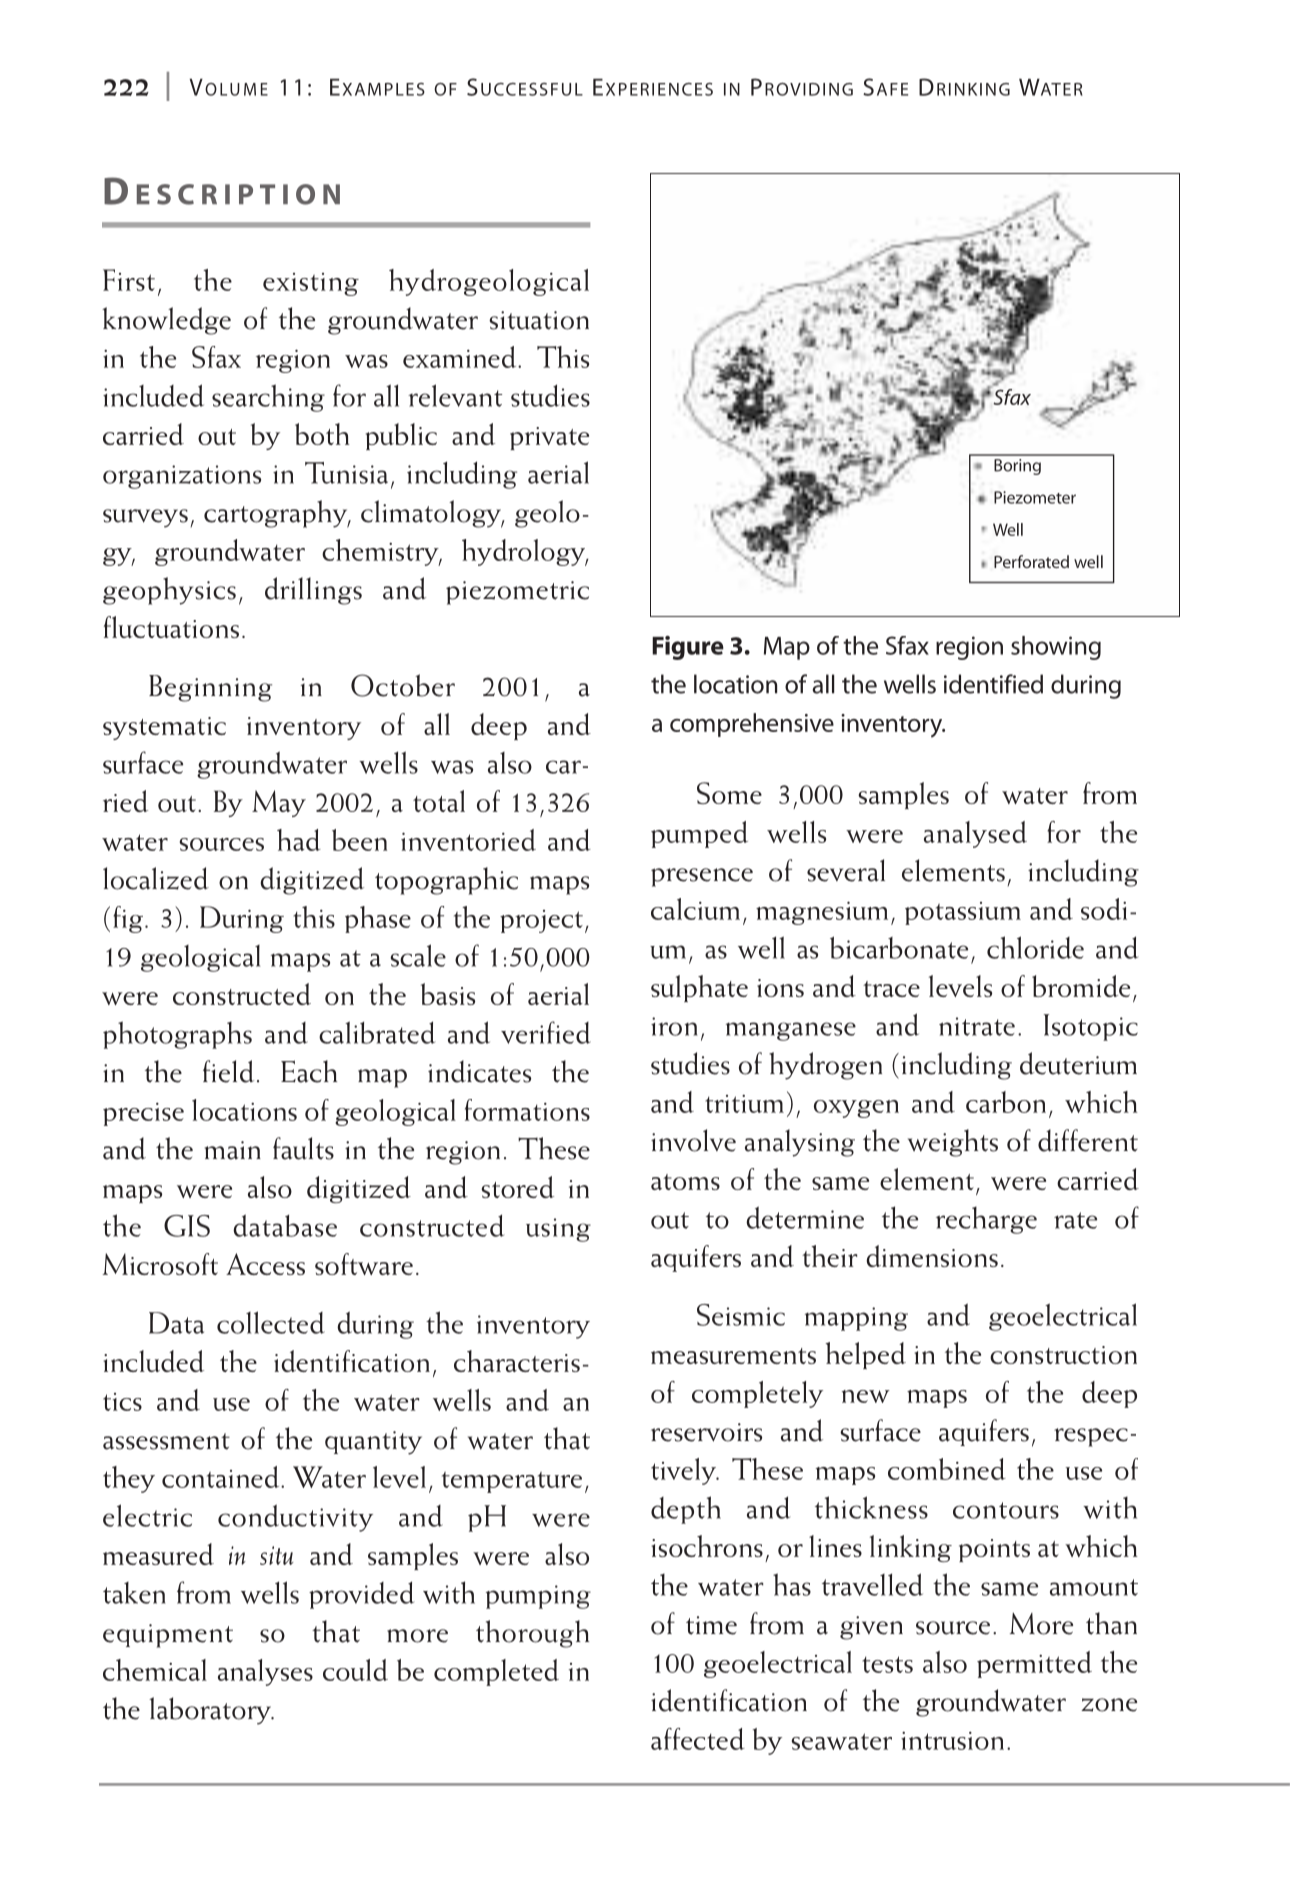 The width and height of the screenshot is (1290, 1885). What do you see at coordinates (1017, 467) in the screenshot?
I see `Boring` at bounding box center [1017, 467].
